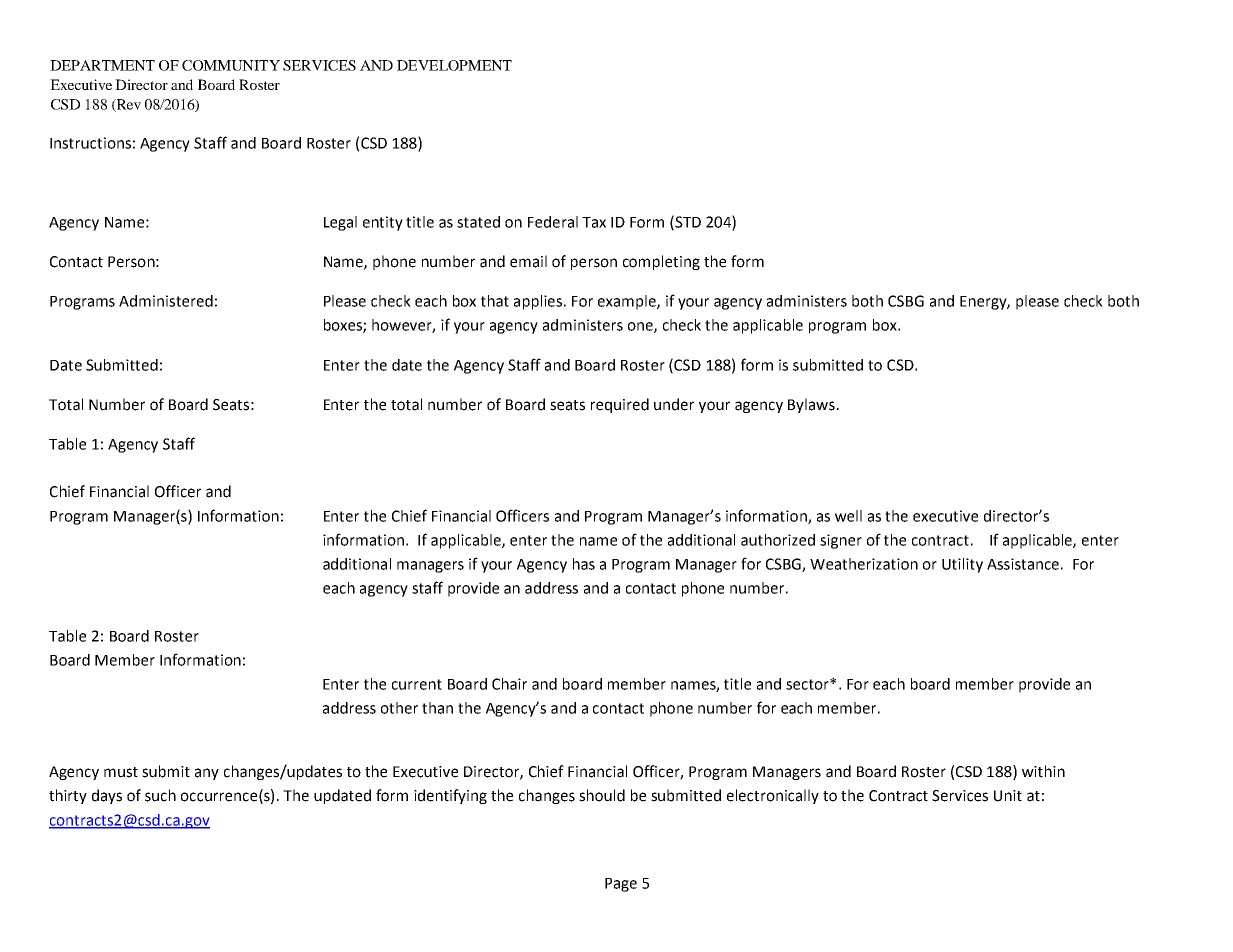 The width and height of the screenshot is (1233, 952). Describe the element at coordinates (594, 222) in the screenshot. I see `Tax` at that location.
